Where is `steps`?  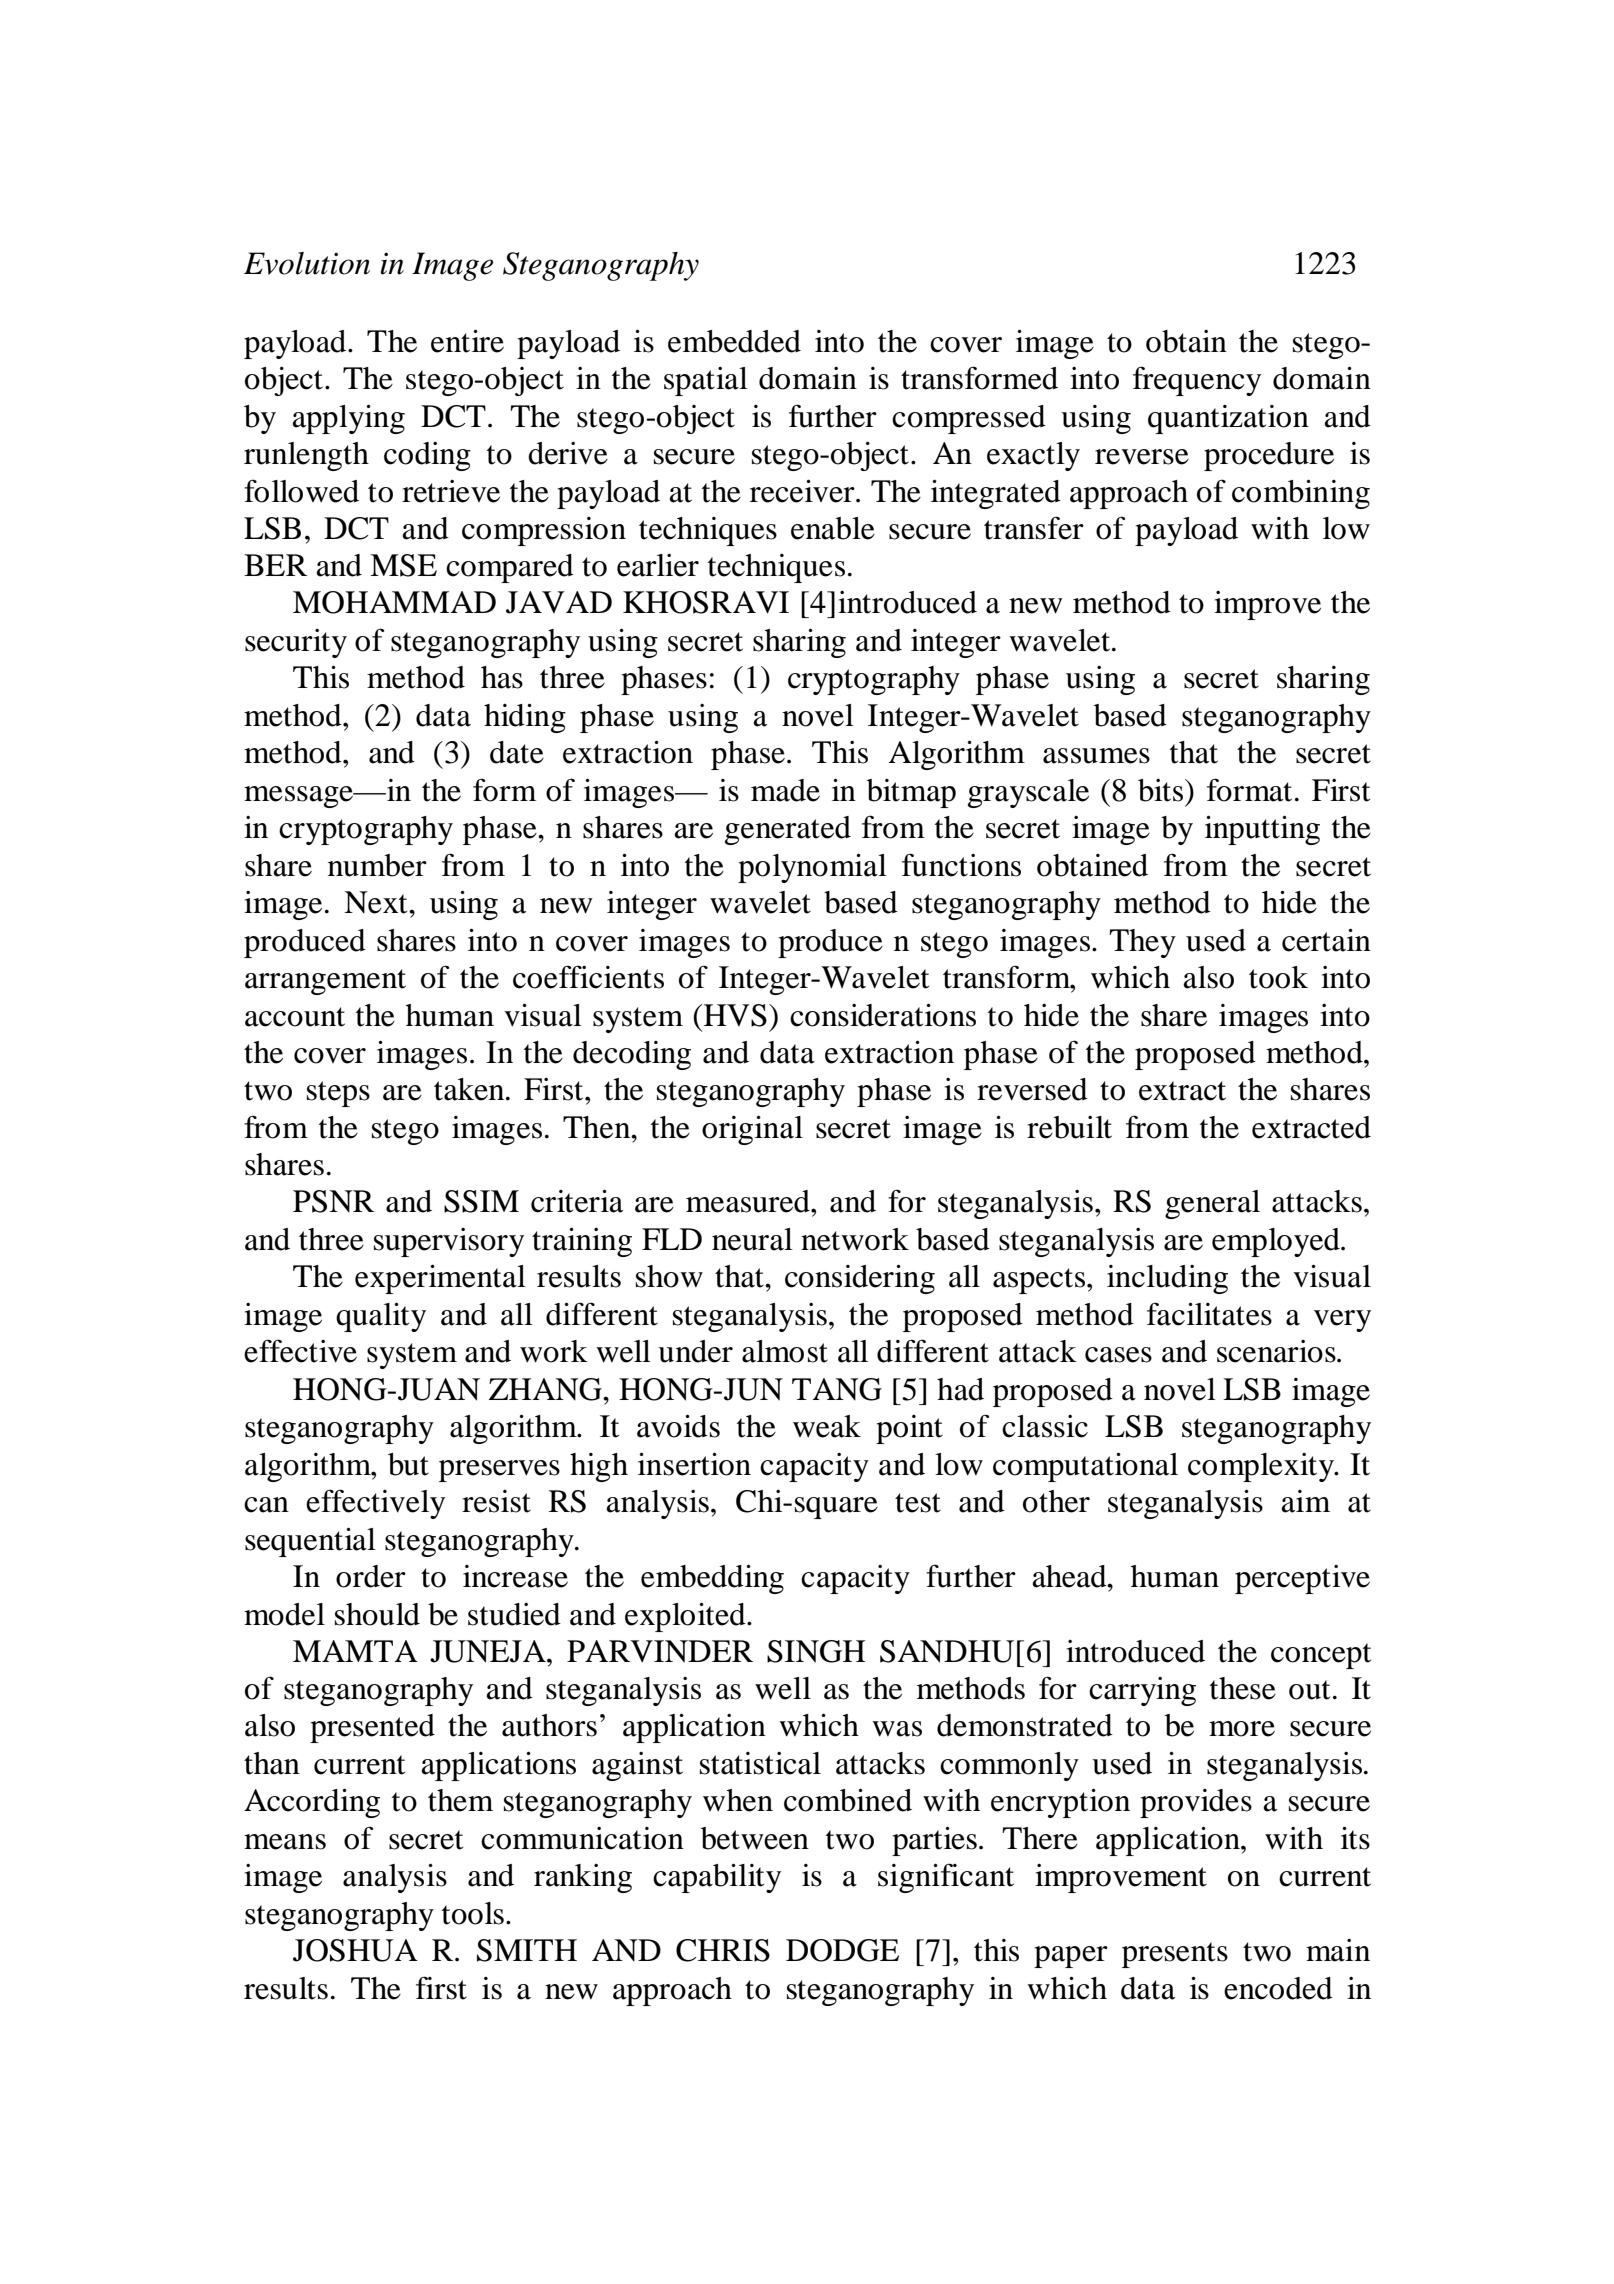
steps is located at coordinates (338, 1094).
